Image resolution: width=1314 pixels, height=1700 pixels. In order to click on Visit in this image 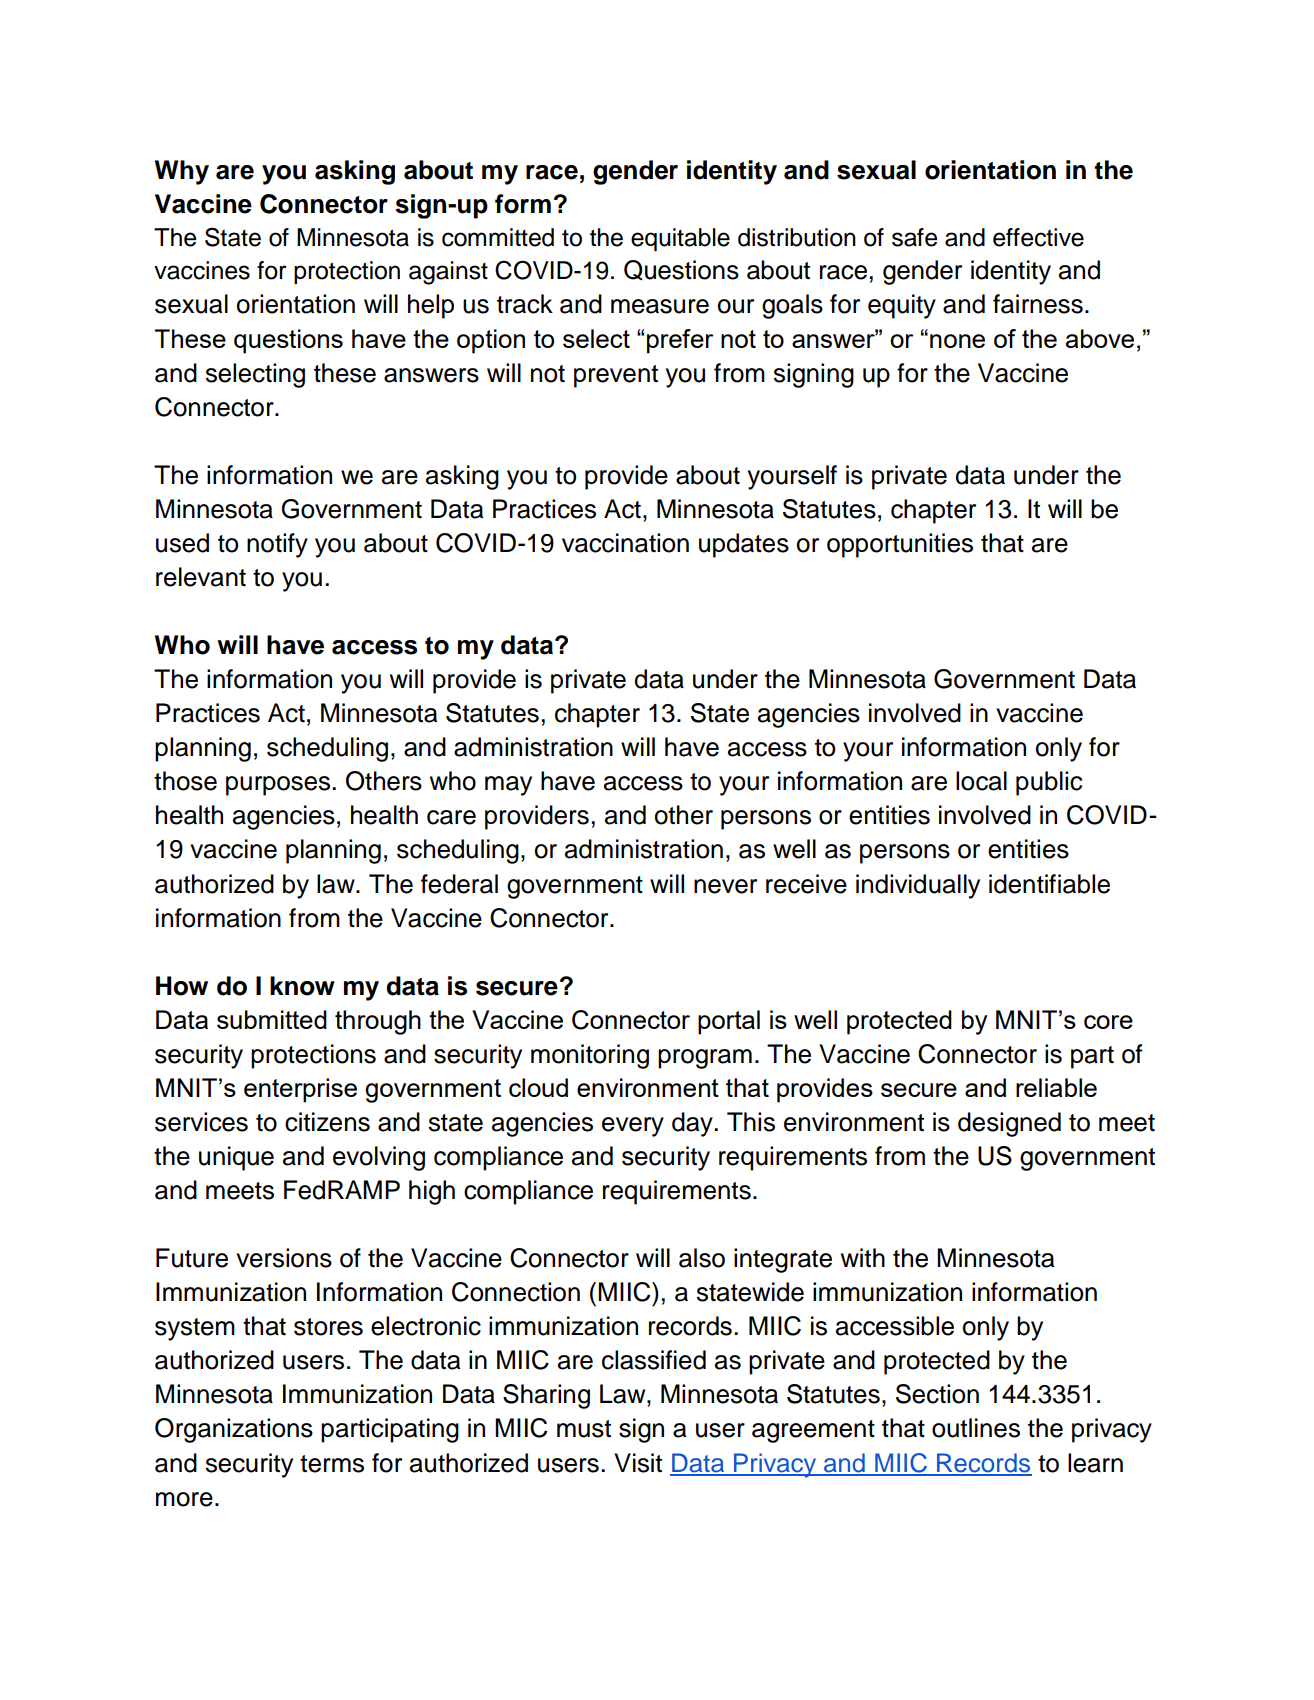, I will do `click(638, 1463)`.
